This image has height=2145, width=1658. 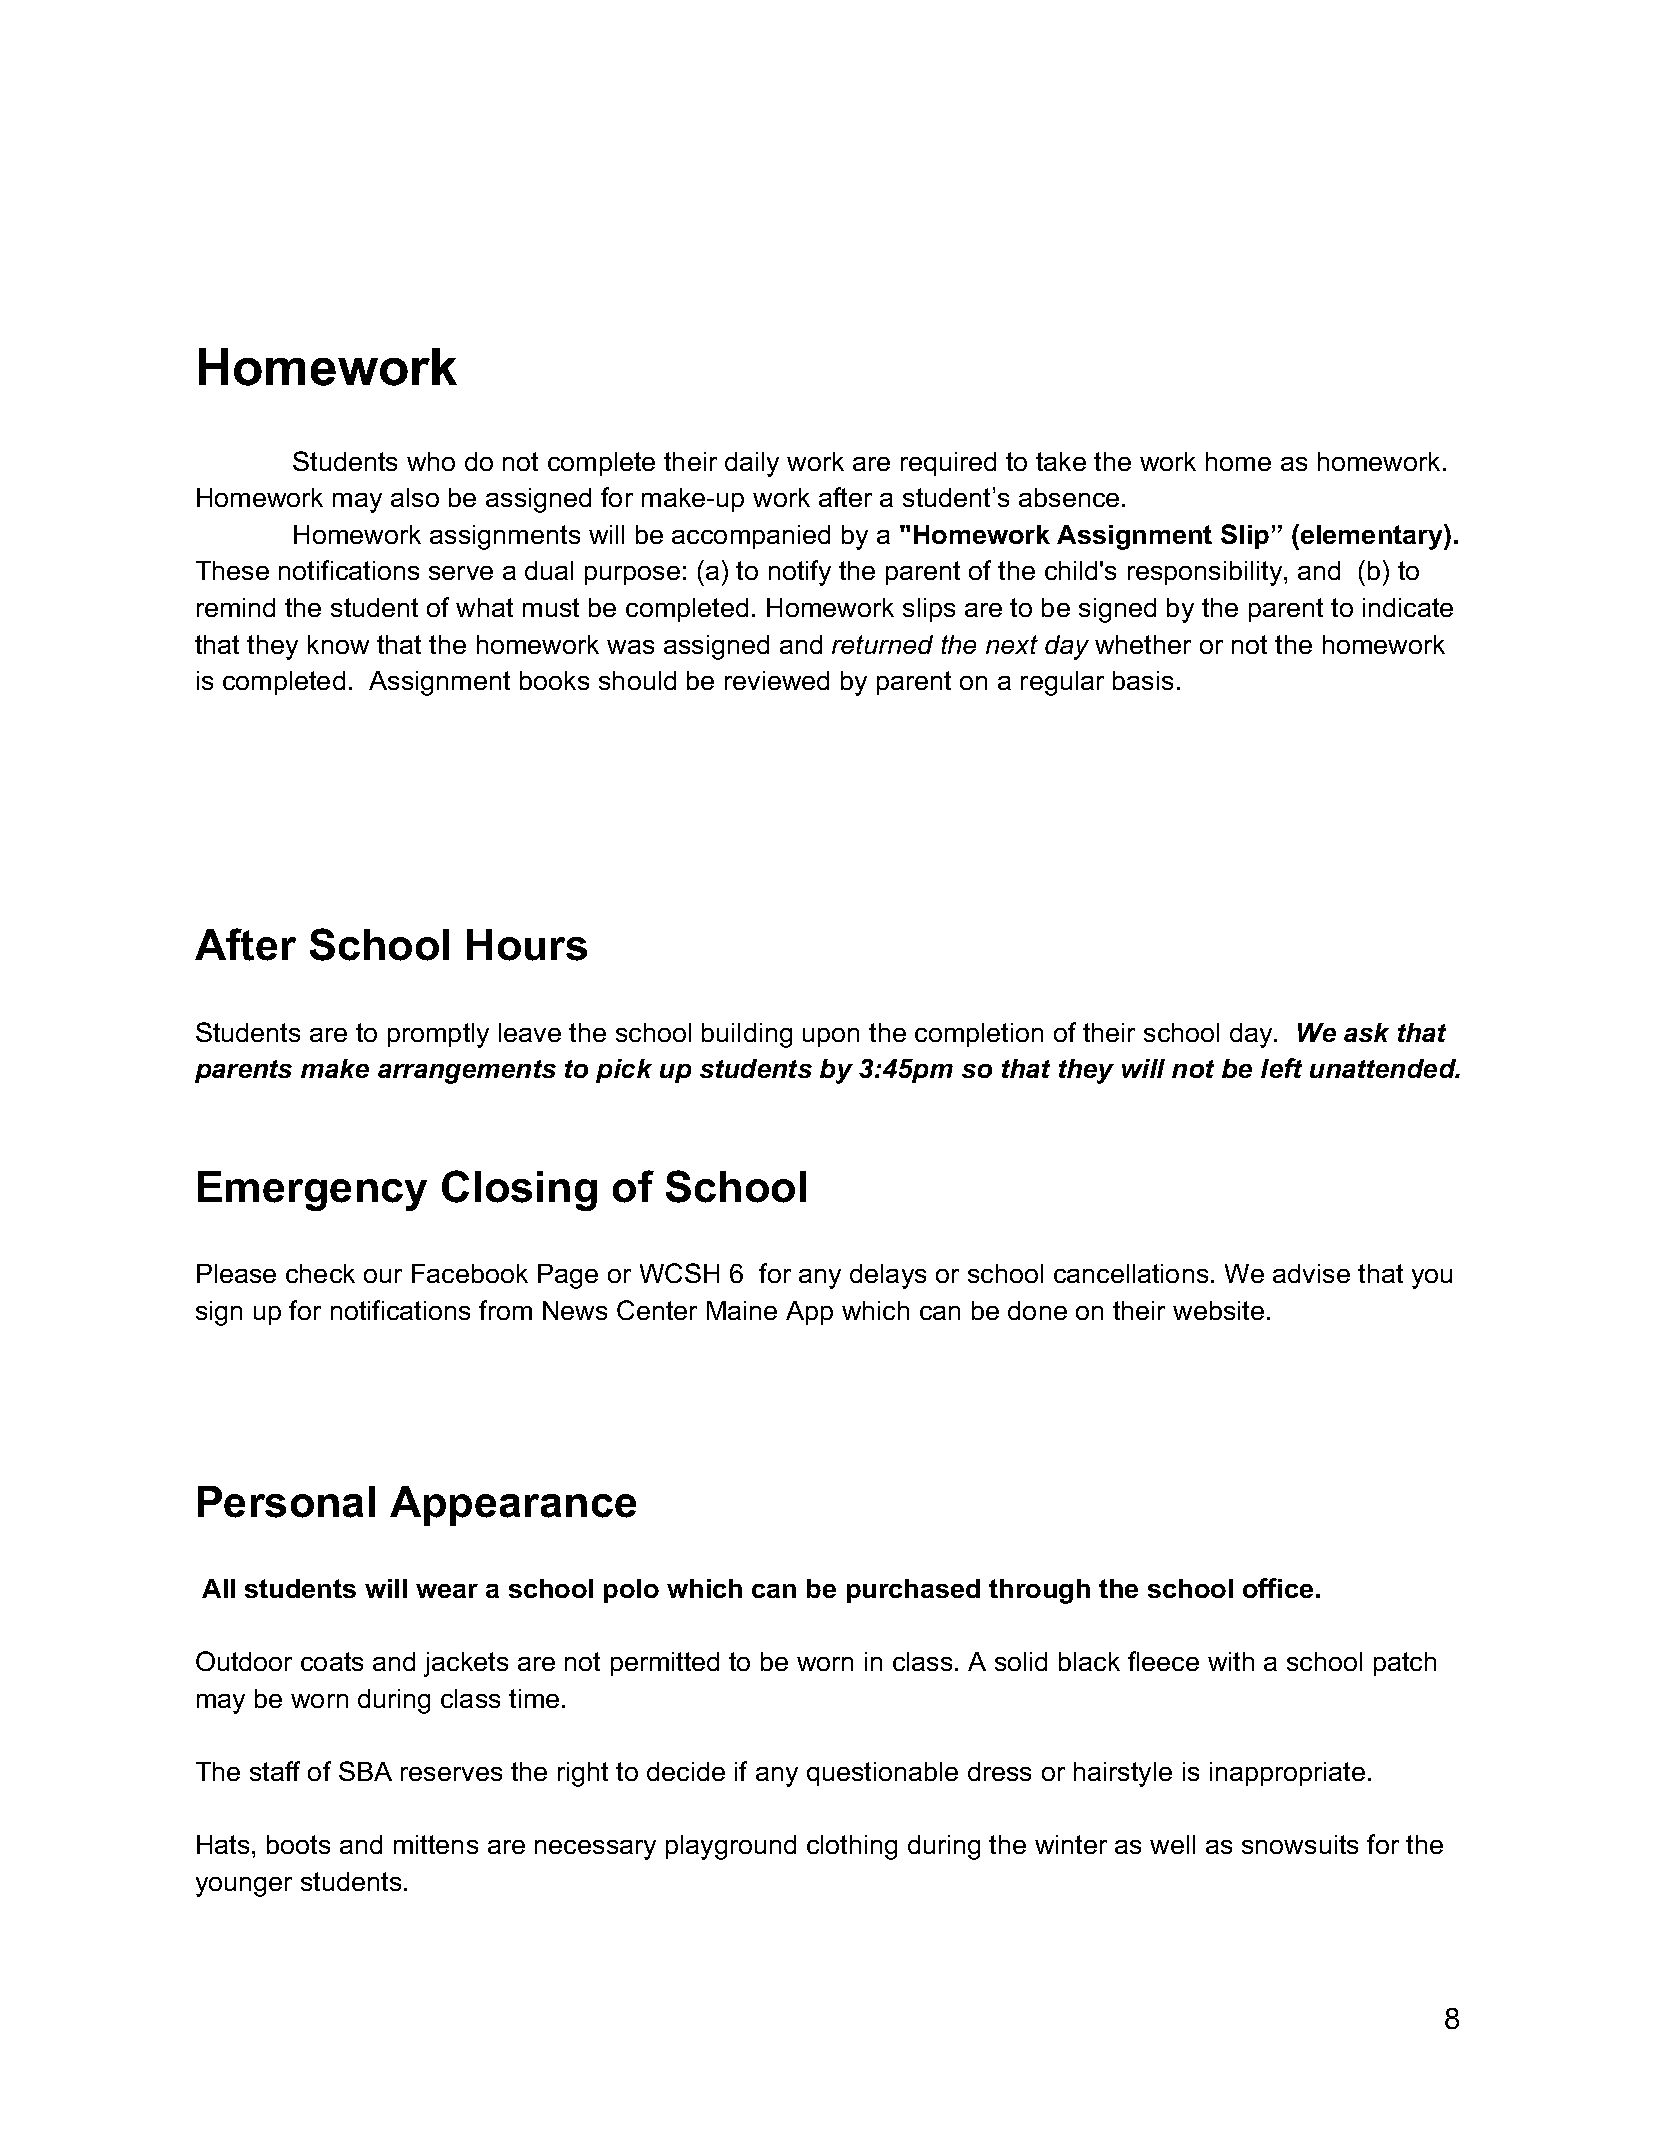 I want to click on basis, so click(x=1143, y=680).
